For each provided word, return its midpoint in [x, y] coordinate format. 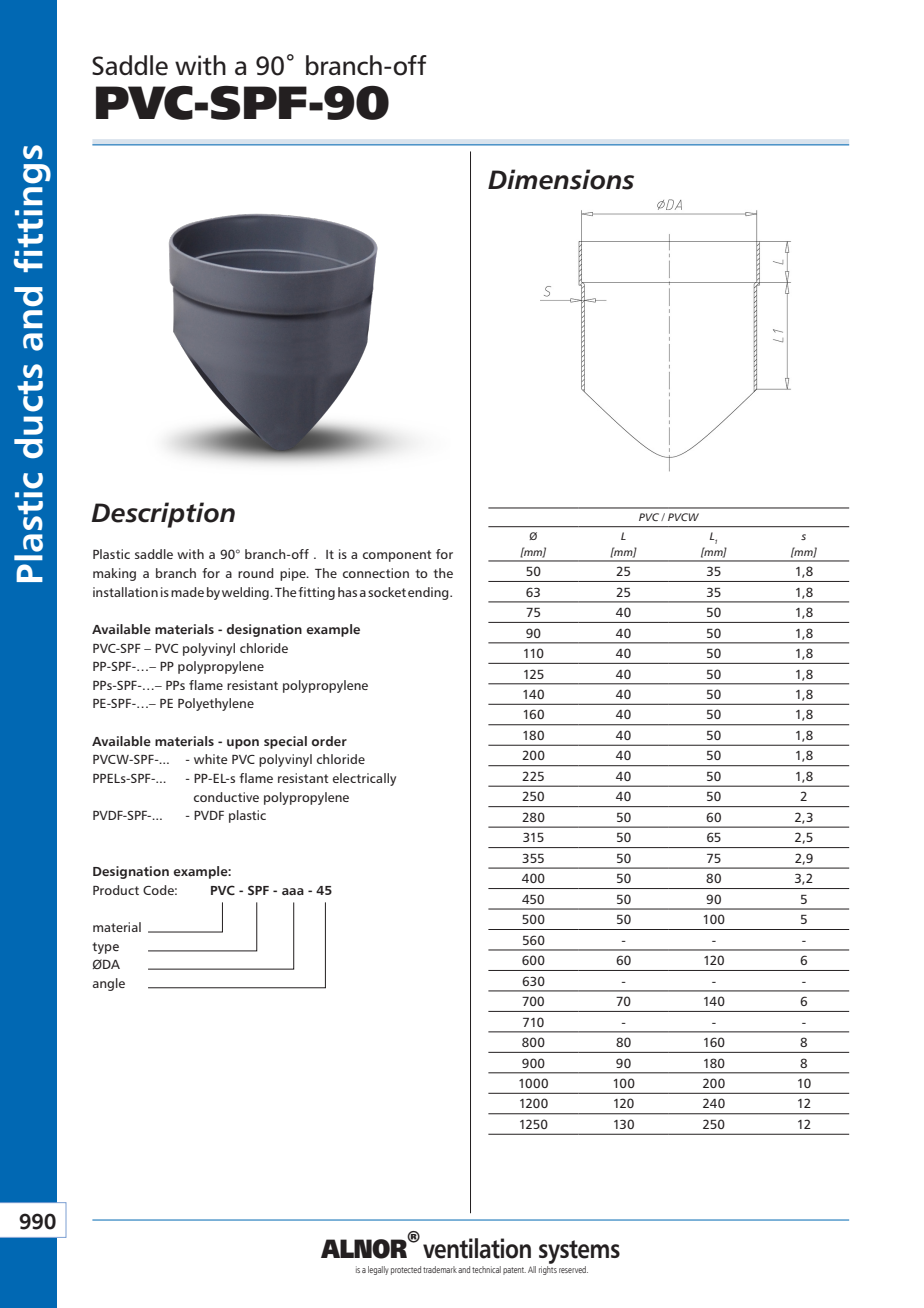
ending [429, 593]
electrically [364, 779]
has [347, 592]
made [187, 592]
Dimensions [561, 179]
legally [378, 1270]
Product [116, 890]
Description [163, 515]
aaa [293, 891]
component [397, 556]
